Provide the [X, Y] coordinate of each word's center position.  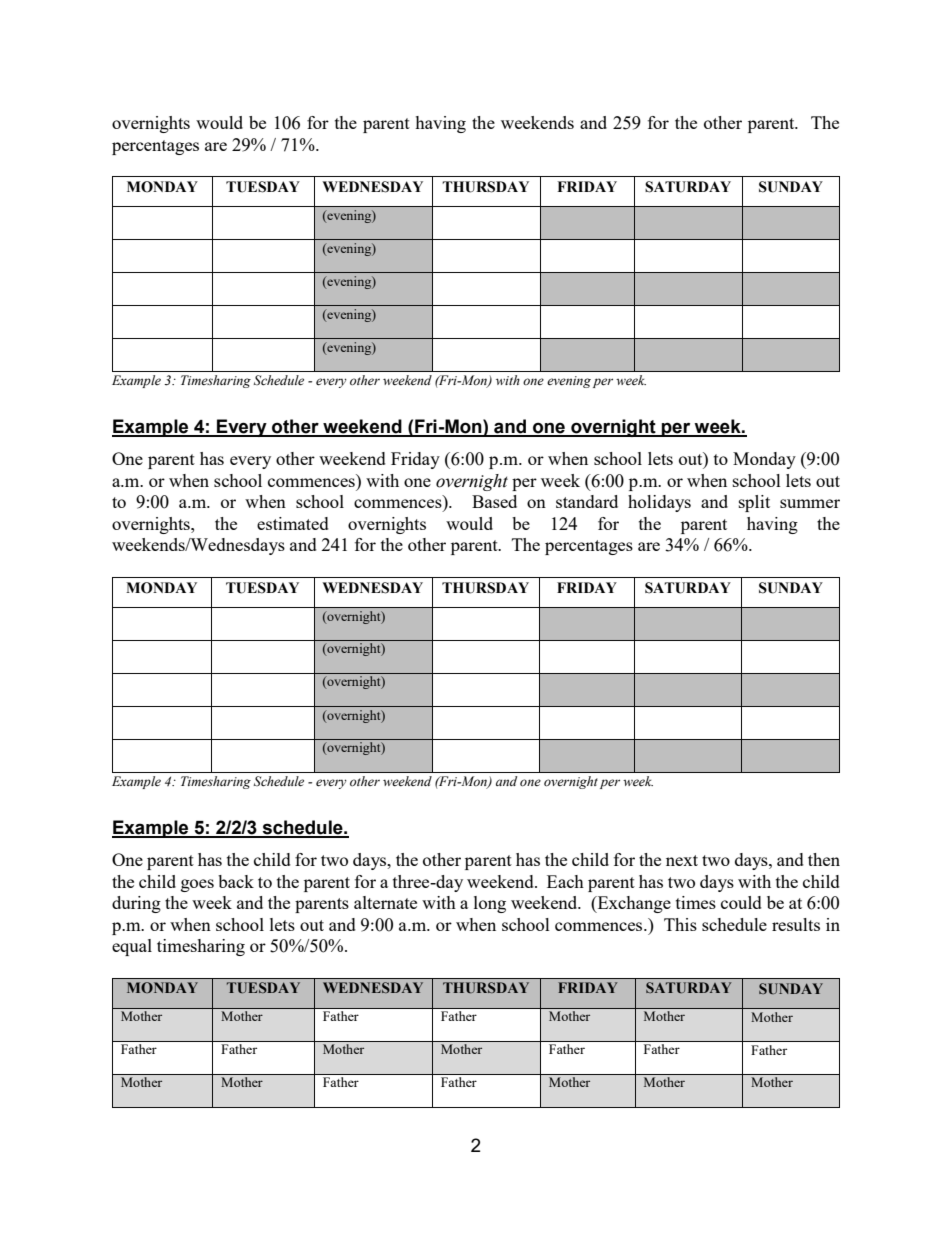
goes [197, 885]
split [754, 503]
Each [565, 881]
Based [494, 501]
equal [132, 947]
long [490, 904]
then [824, 859]
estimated [293, 523]
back [236, 881]
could [741, 902]
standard [587, 501]
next [682, 860]
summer [810, 503]
